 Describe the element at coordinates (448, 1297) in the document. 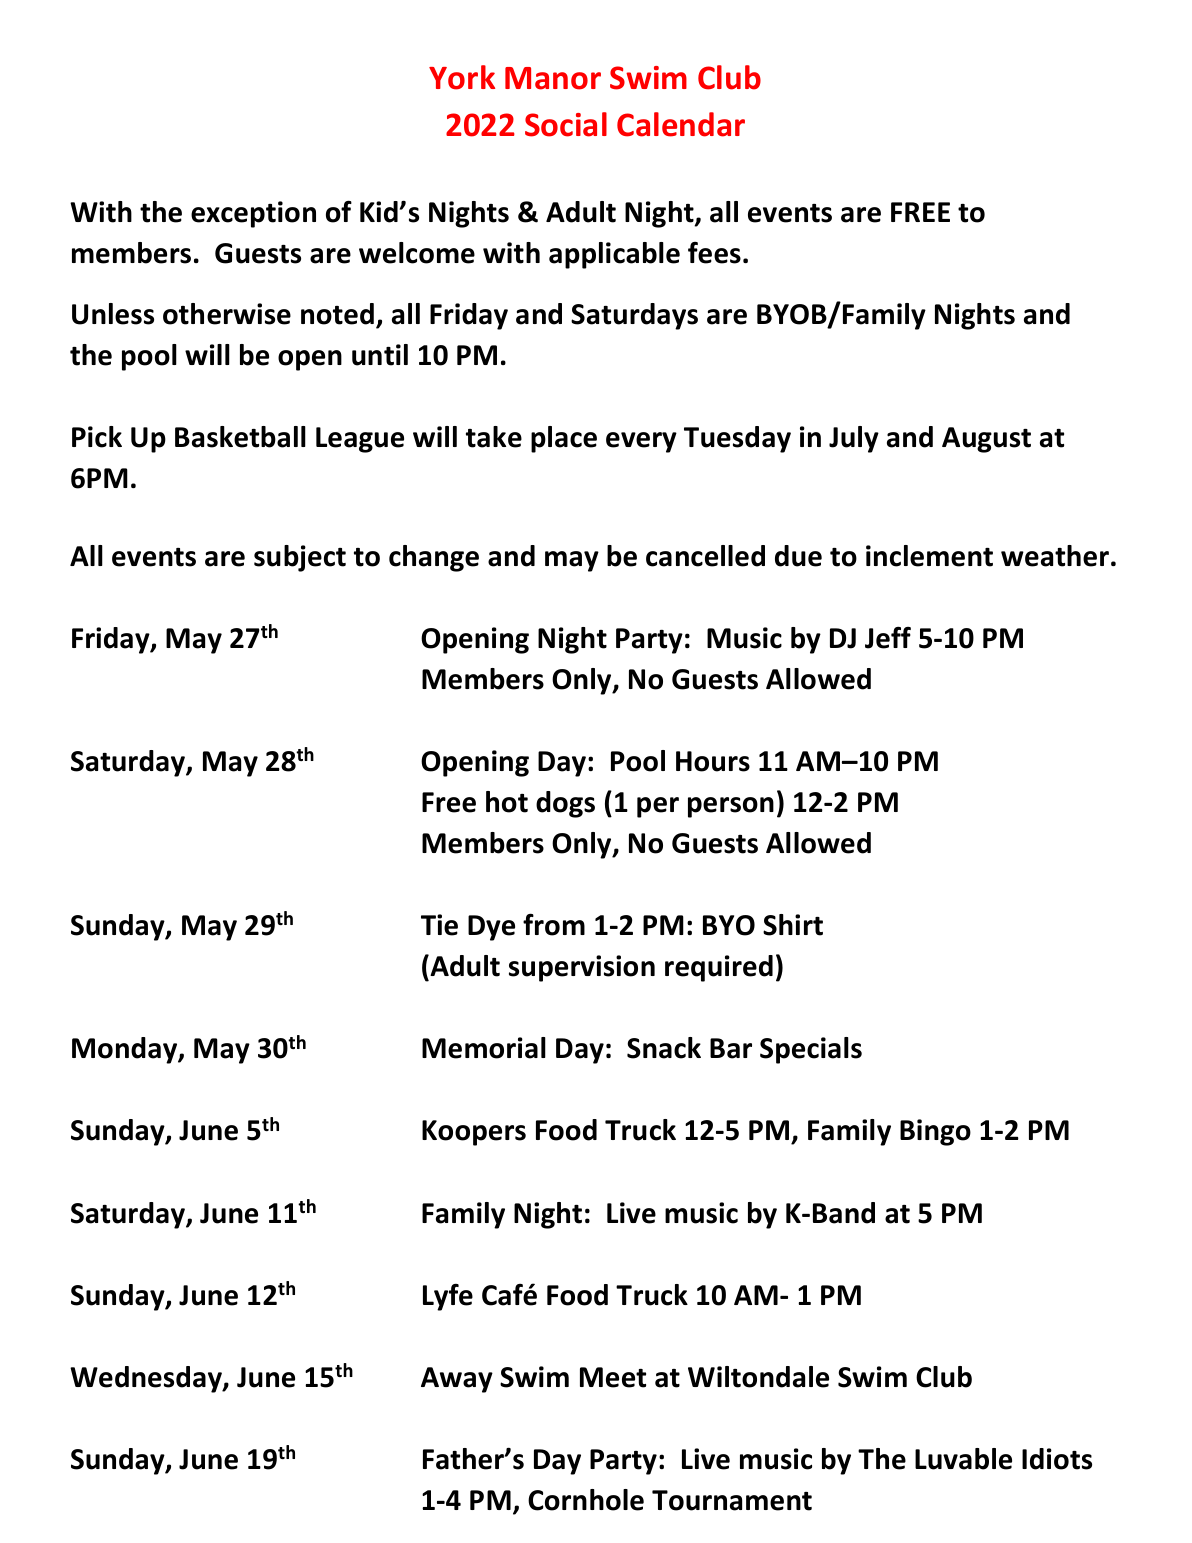

I see `Lyfe` at that location.
